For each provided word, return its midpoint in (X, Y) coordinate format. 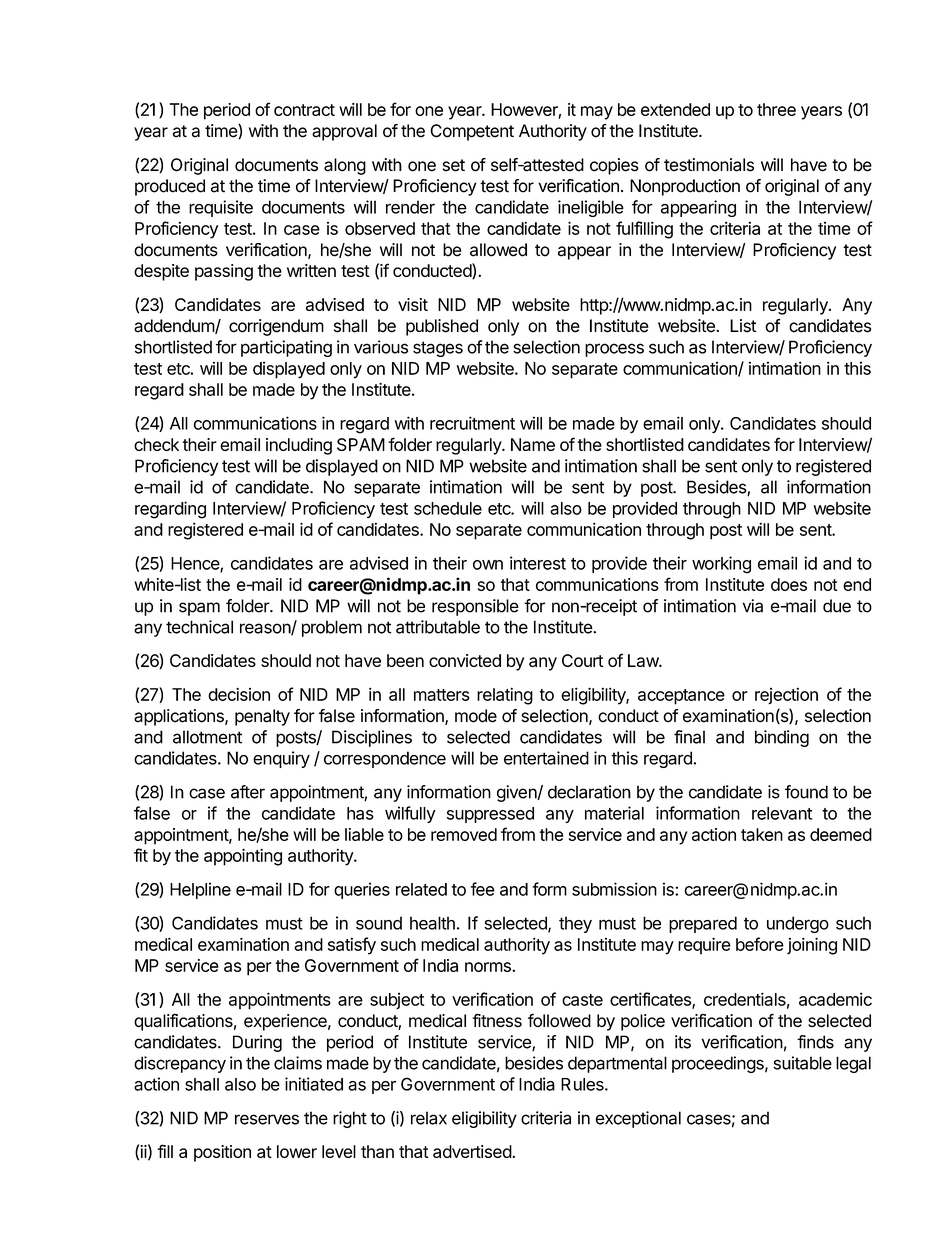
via (753, 606)
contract (304, 110)
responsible (475, 607)
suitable (802, 1063)
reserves (267, 1119)
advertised (472, 1151)
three (776, 109)
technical (199, 627)
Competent (472, 132)
